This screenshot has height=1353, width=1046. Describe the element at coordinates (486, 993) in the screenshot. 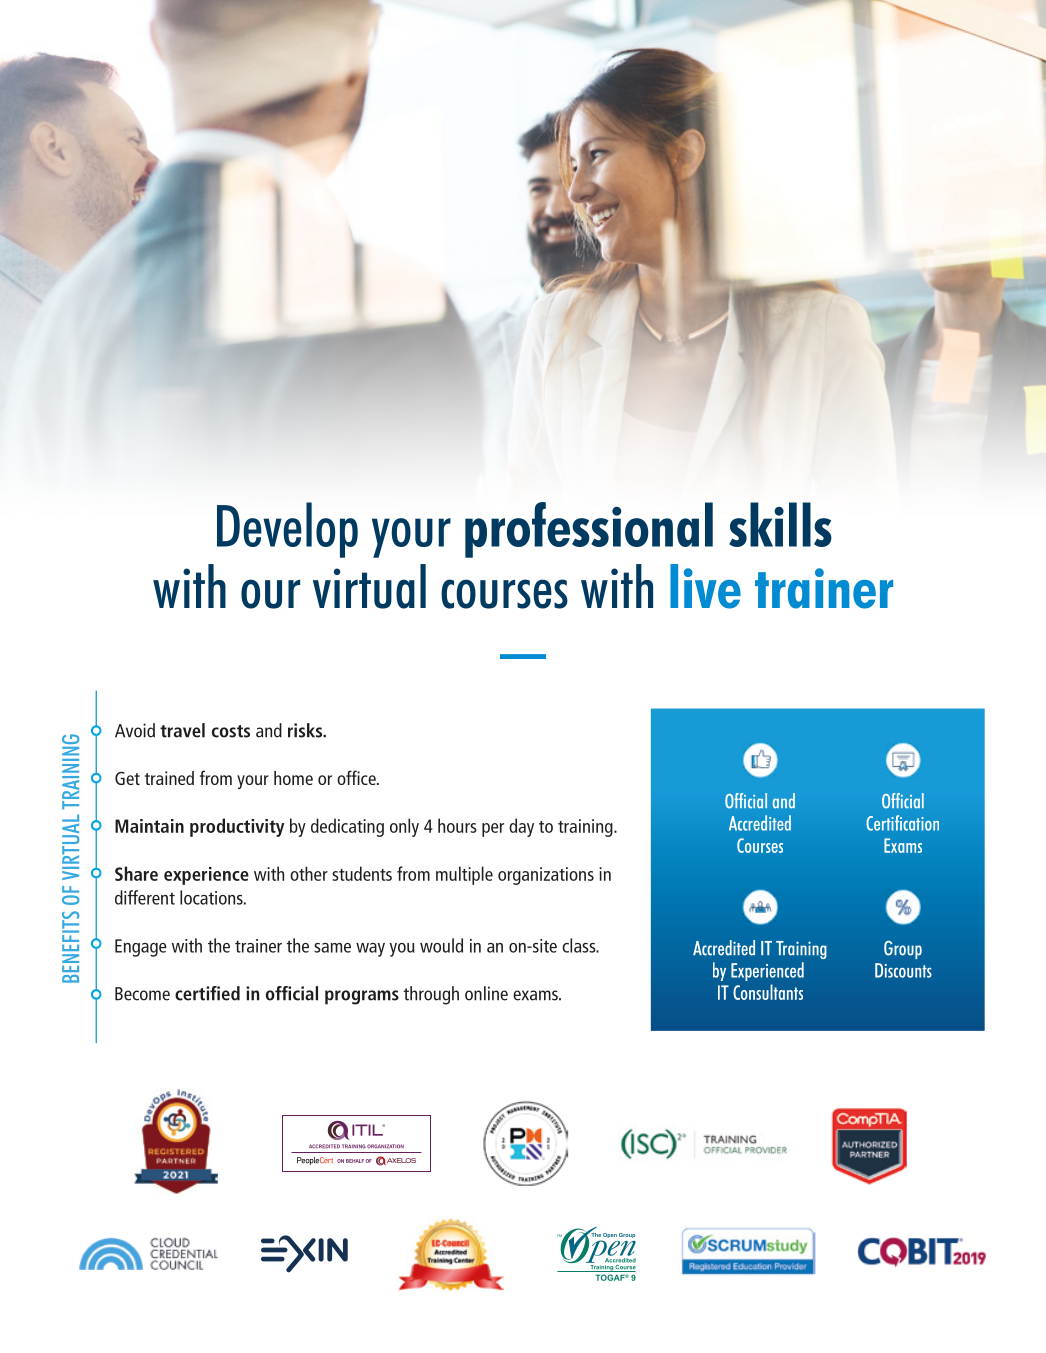

I see `online` at that location.
